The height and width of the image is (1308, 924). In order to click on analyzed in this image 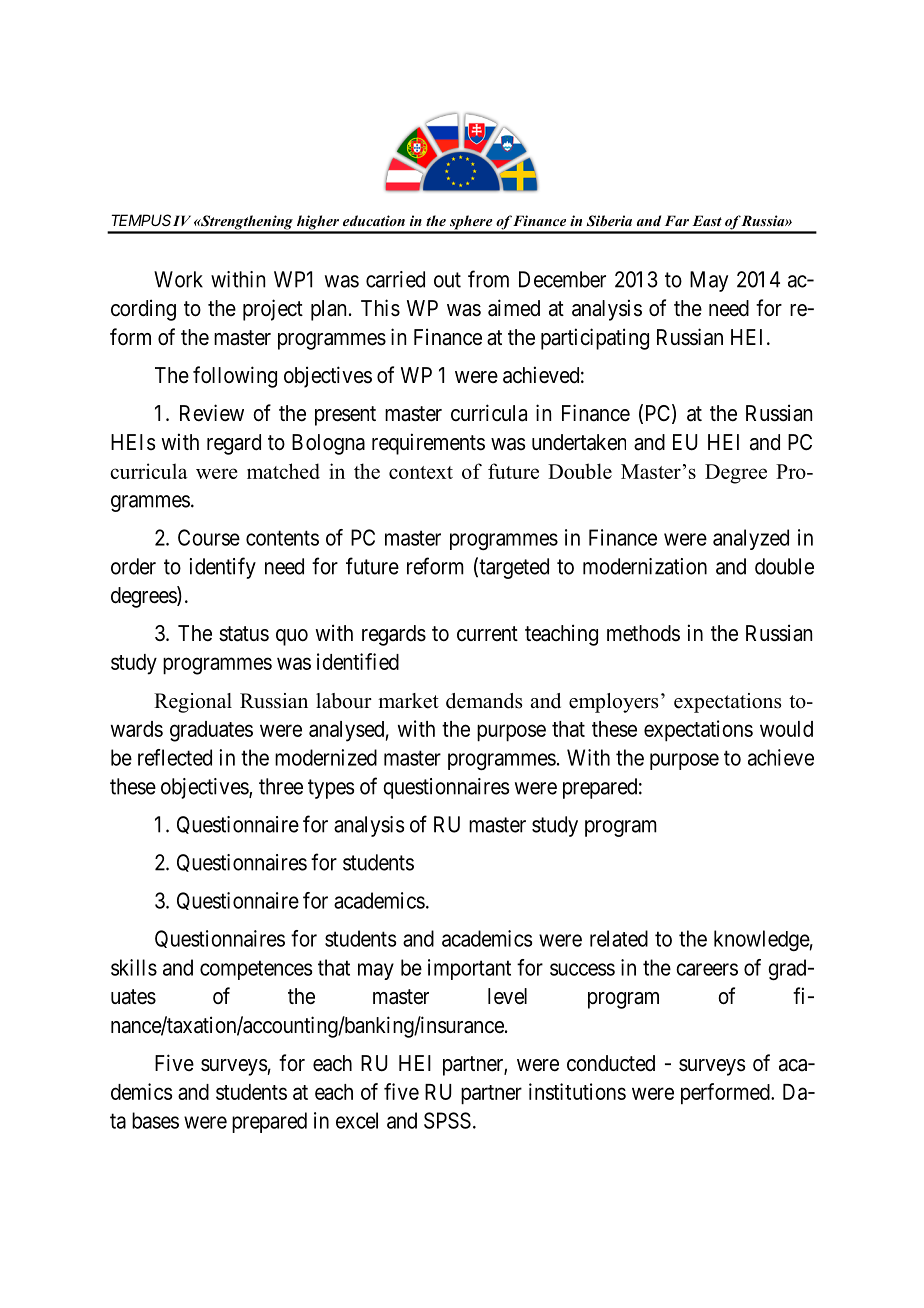, I will do `click(751, 539)`.
